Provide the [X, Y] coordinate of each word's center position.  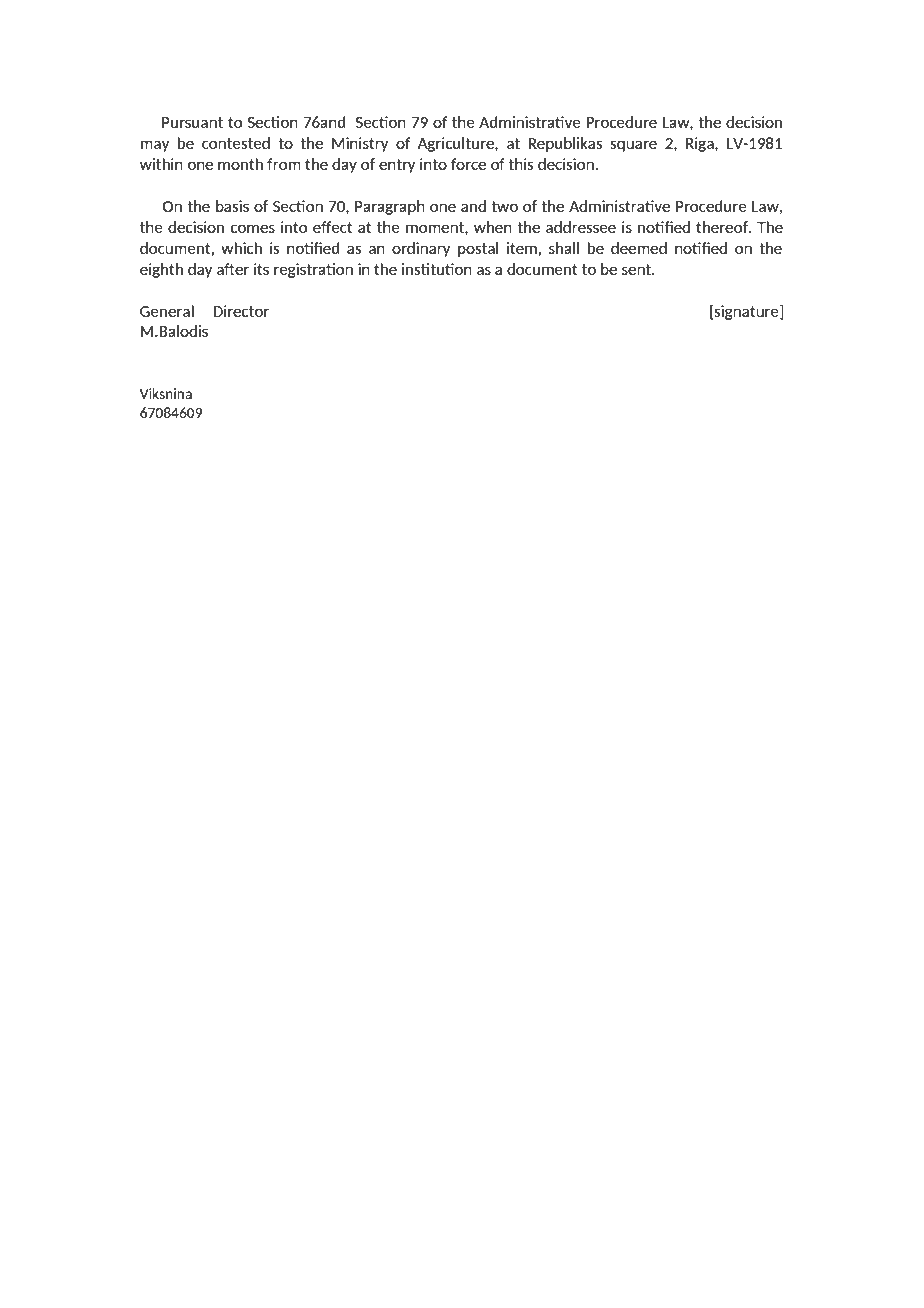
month [240, 164]
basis [232, 206]
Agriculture [456, 144]
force [468, 164]
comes [253, 228]
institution [437, 269]
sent [637, 269]
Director [241, 311]
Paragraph [390, 207]
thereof [723, 227]
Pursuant [192, 122]
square [633, 146]
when [493, 227]
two [504, 206]
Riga [701, 144]
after [233, 269]
